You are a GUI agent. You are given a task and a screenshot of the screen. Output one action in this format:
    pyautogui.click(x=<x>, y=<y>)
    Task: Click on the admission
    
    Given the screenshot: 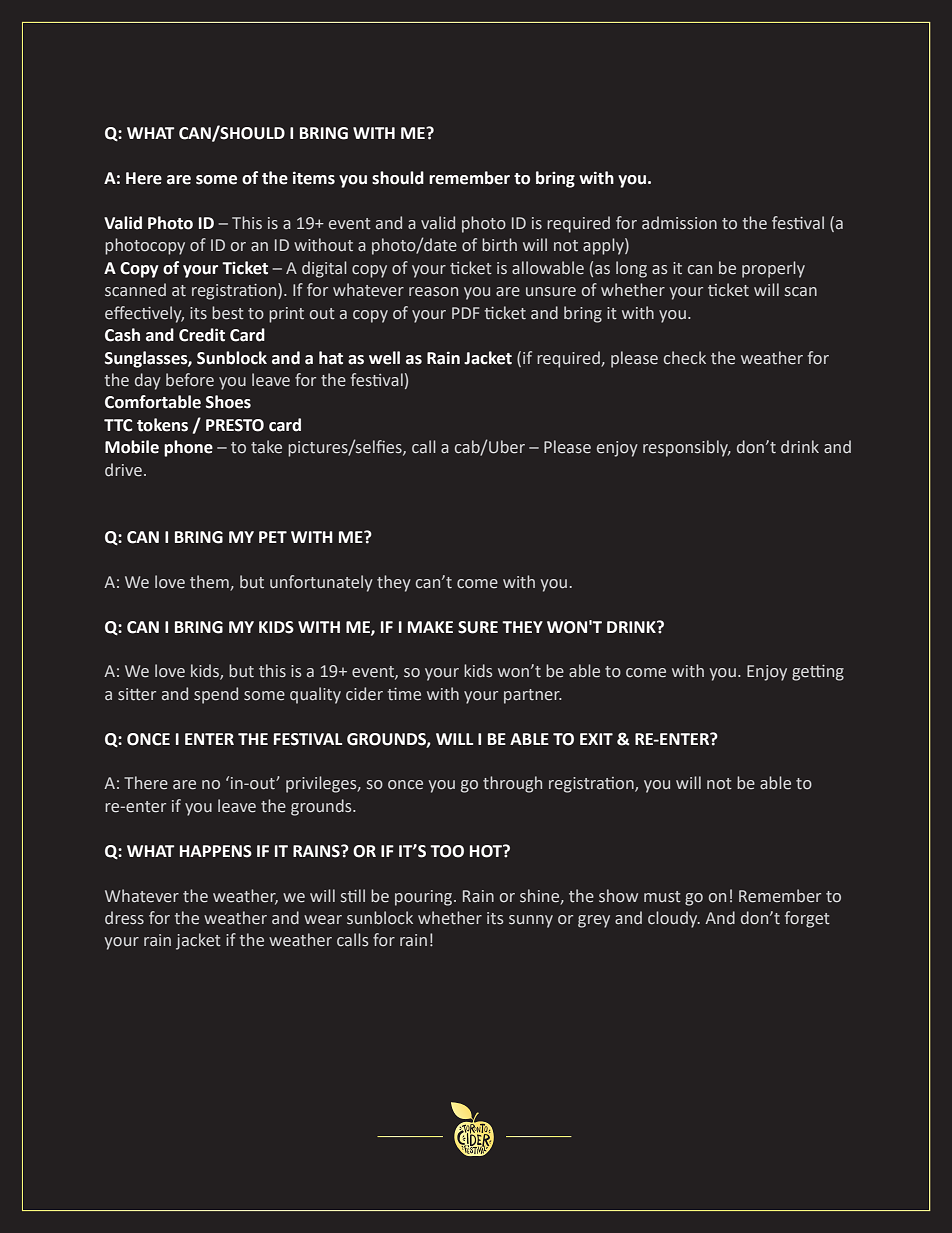 What is the action you would take?
    pyautogui.click(x=679, y=223)
